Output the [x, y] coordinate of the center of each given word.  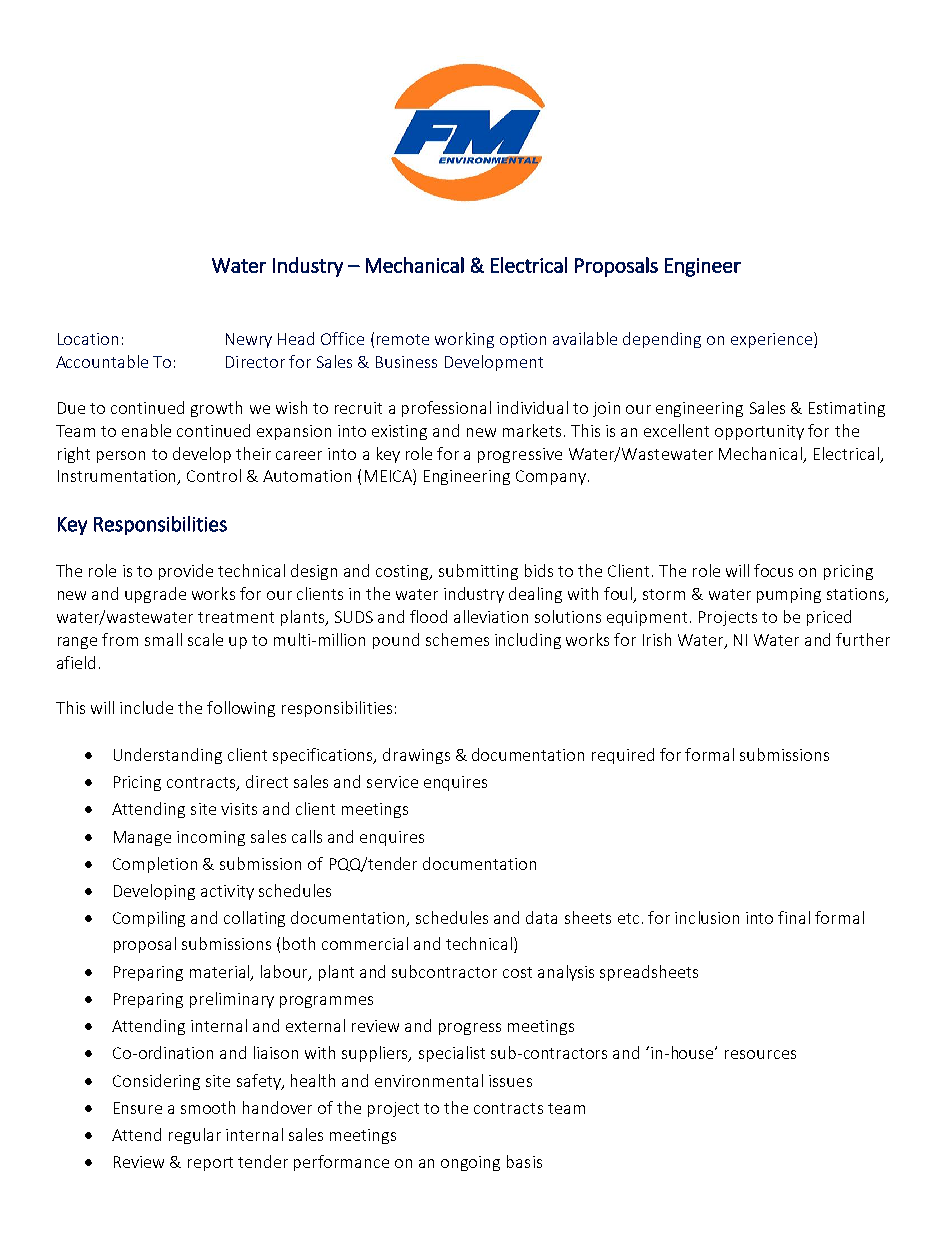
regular [195, 1136]
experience [771, 340]
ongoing [470, 1163]
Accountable [102, 361]
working [464, 340]
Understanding [168, 756]
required [623, 756]
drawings [416, 756]
